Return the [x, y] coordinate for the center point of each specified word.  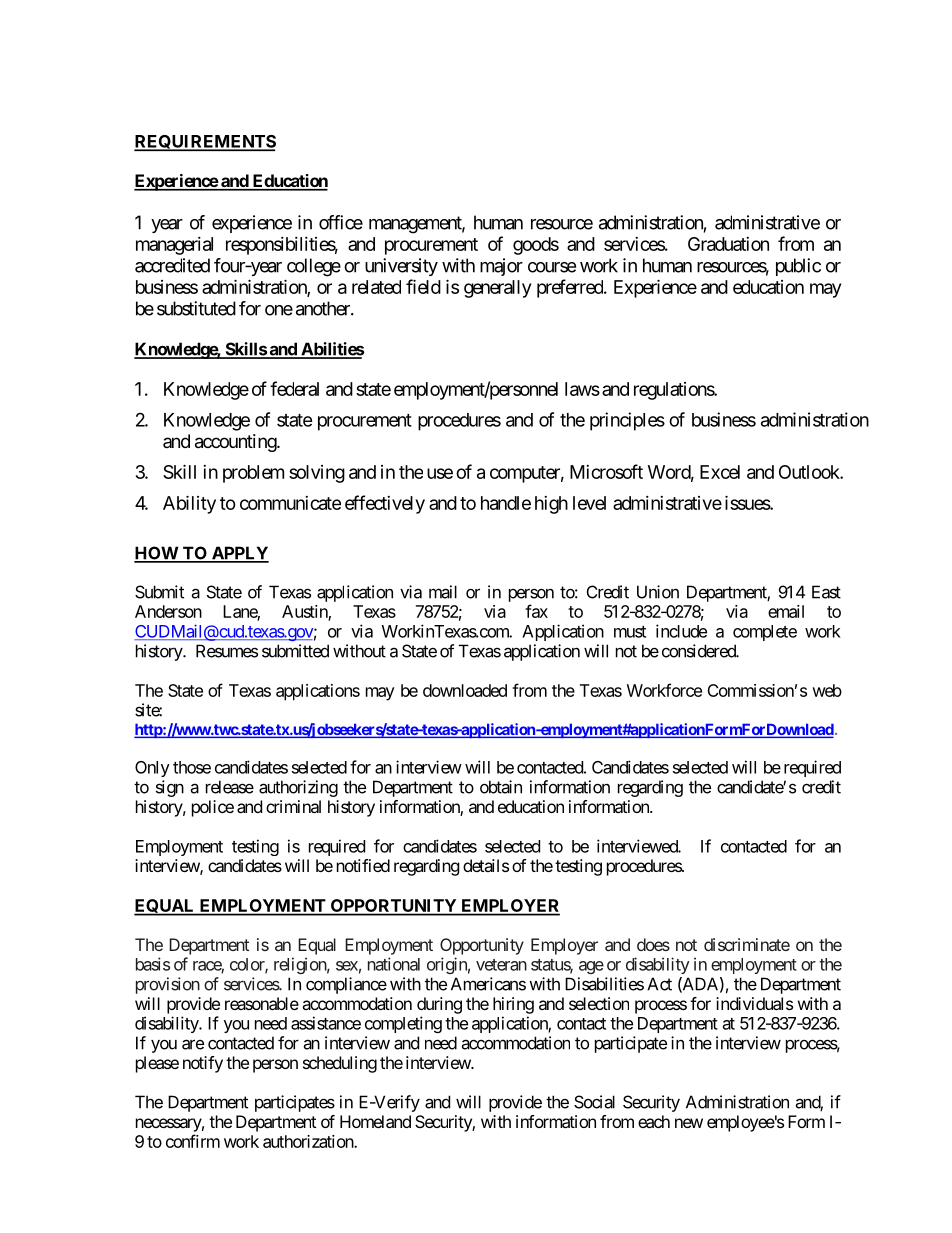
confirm [193, 1141]
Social [594, 1102]
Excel [720, 472]
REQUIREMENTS [205, 143]
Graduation [728, 244]
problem [253, 474]
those [192, 767]
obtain [501, 787]
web [827, 690]
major [501, 267]
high [551, 505]
